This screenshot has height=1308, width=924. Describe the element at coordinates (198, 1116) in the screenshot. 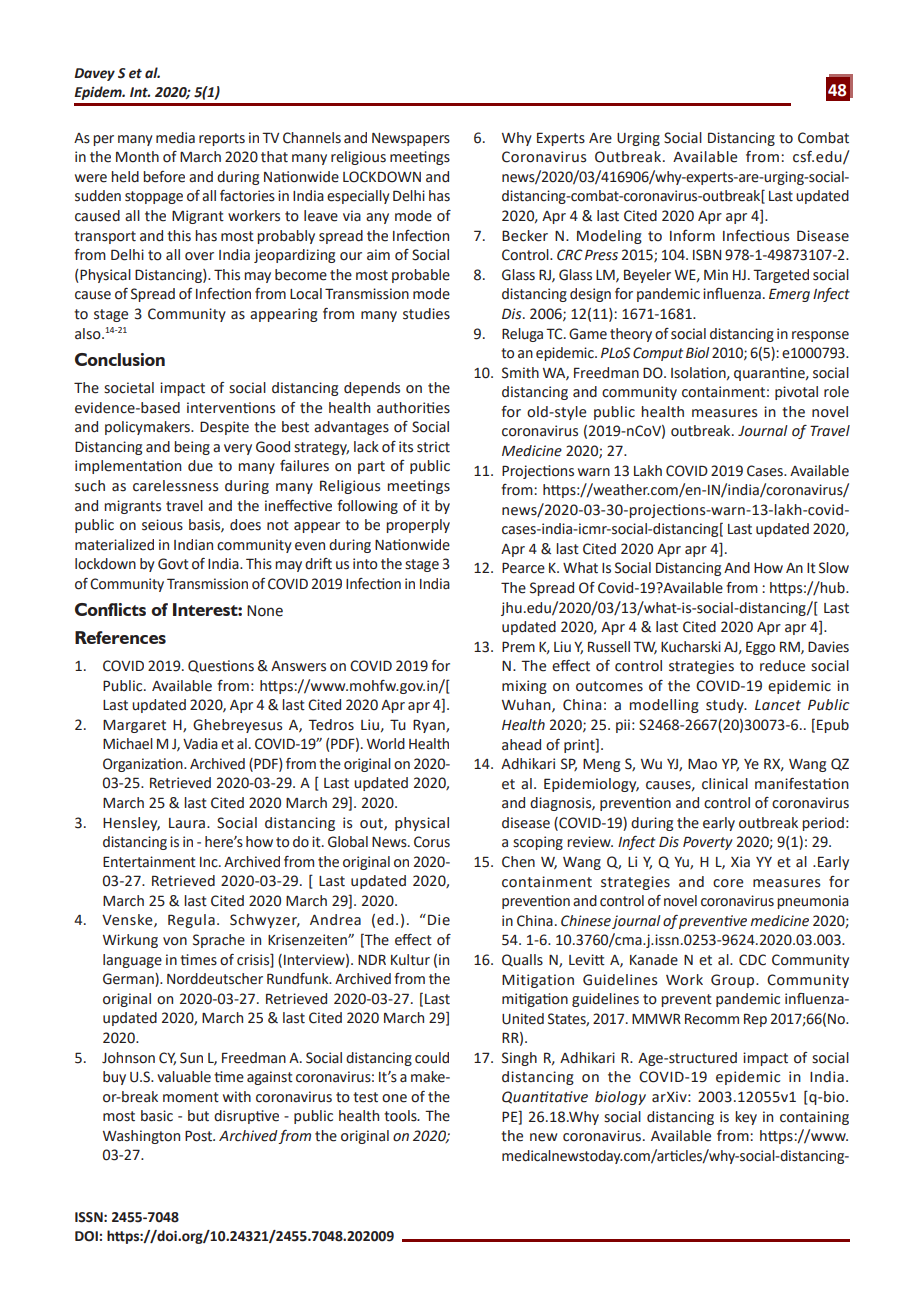

I see `but` at that location.
